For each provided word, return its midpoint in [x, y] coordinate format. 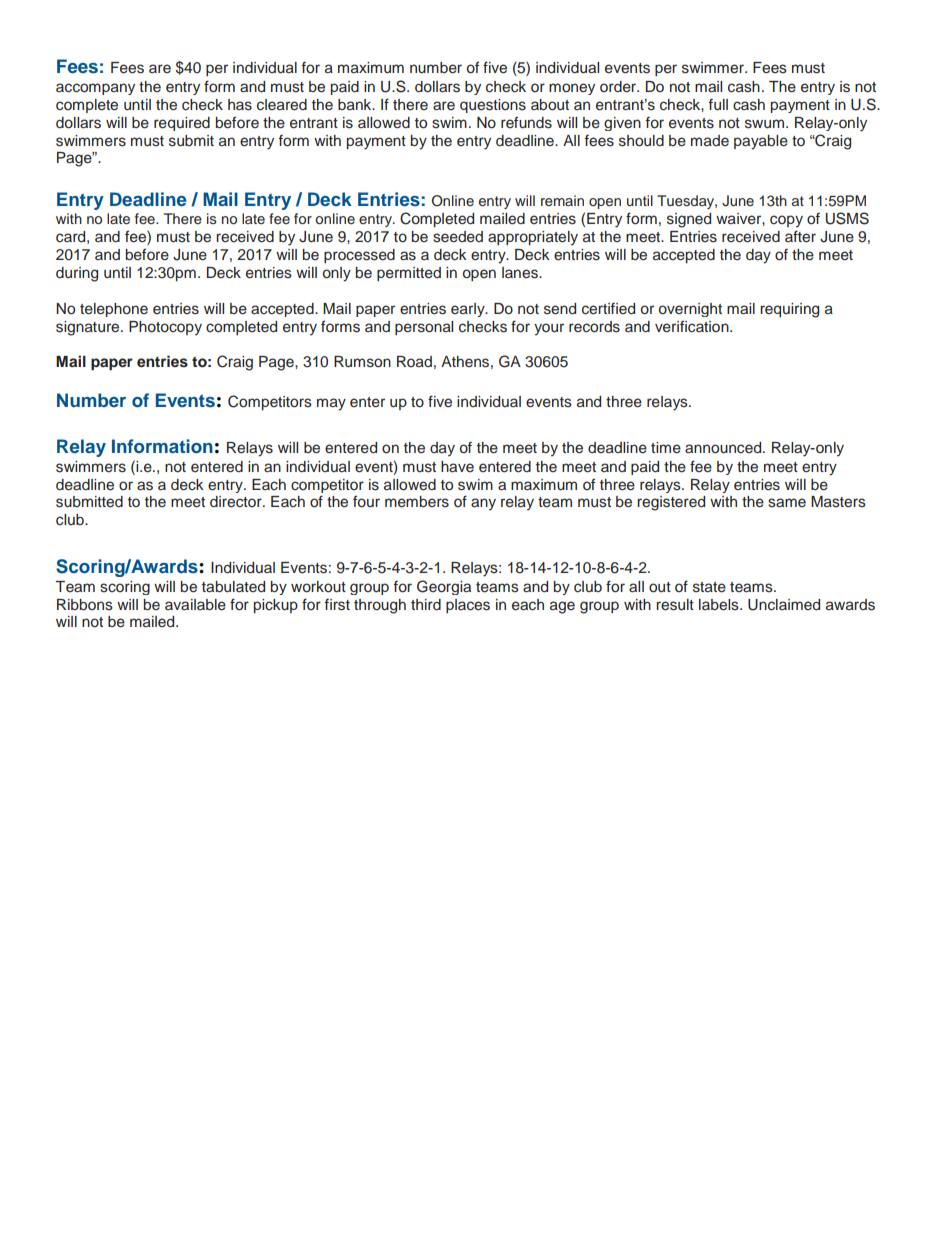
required [182, 124]
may [331, 404]
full [718, 104]
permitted [409, 274]
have [457, 466]
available [195, 605]
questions [493, 106]
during [77, 274]
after [800, 236]
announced [724, 448]
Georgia [444, 587]
